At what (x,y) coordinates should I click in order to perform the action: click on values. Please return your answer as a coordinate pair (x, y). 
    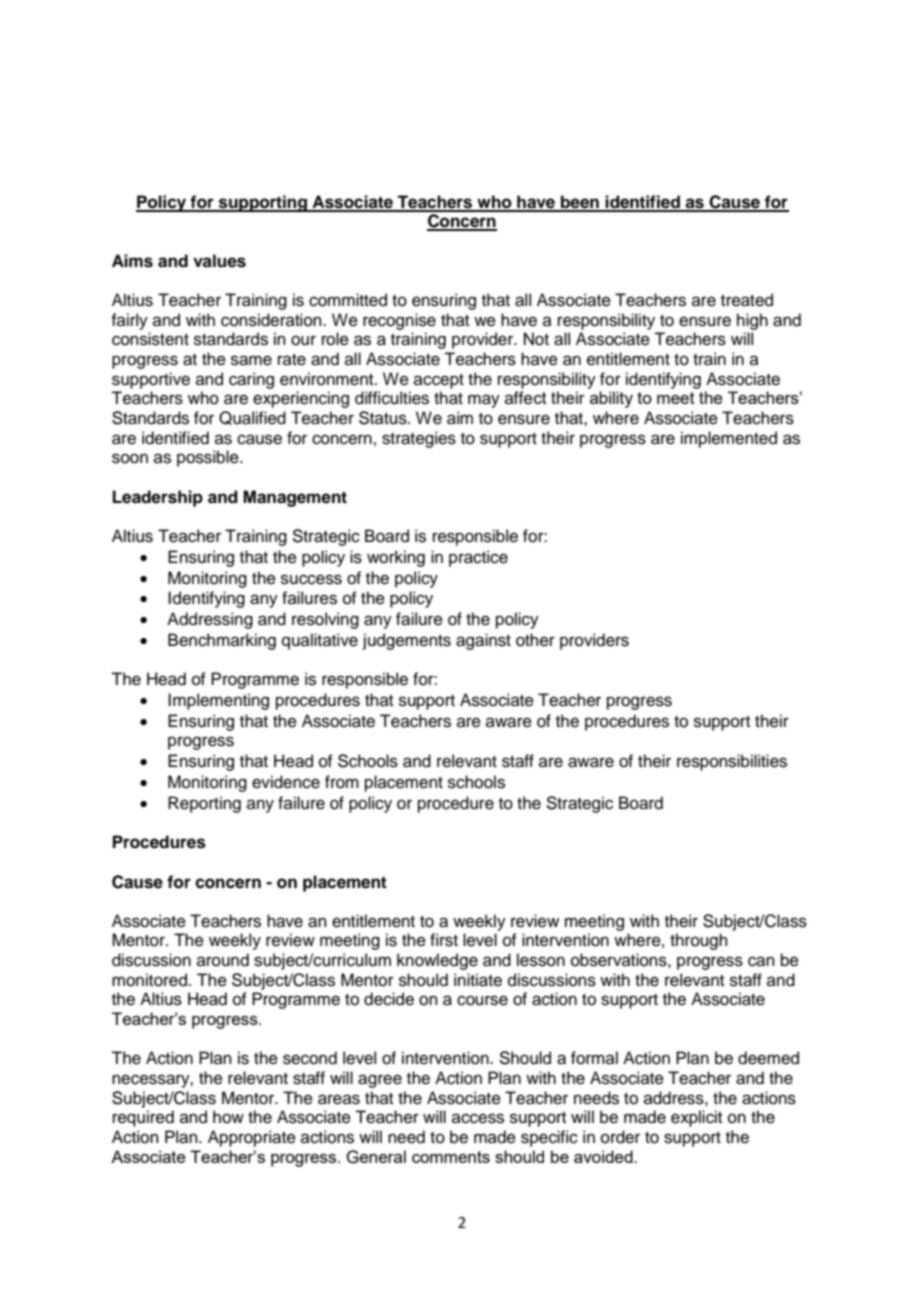
    Looking at the image, I should click on (219, 261).
